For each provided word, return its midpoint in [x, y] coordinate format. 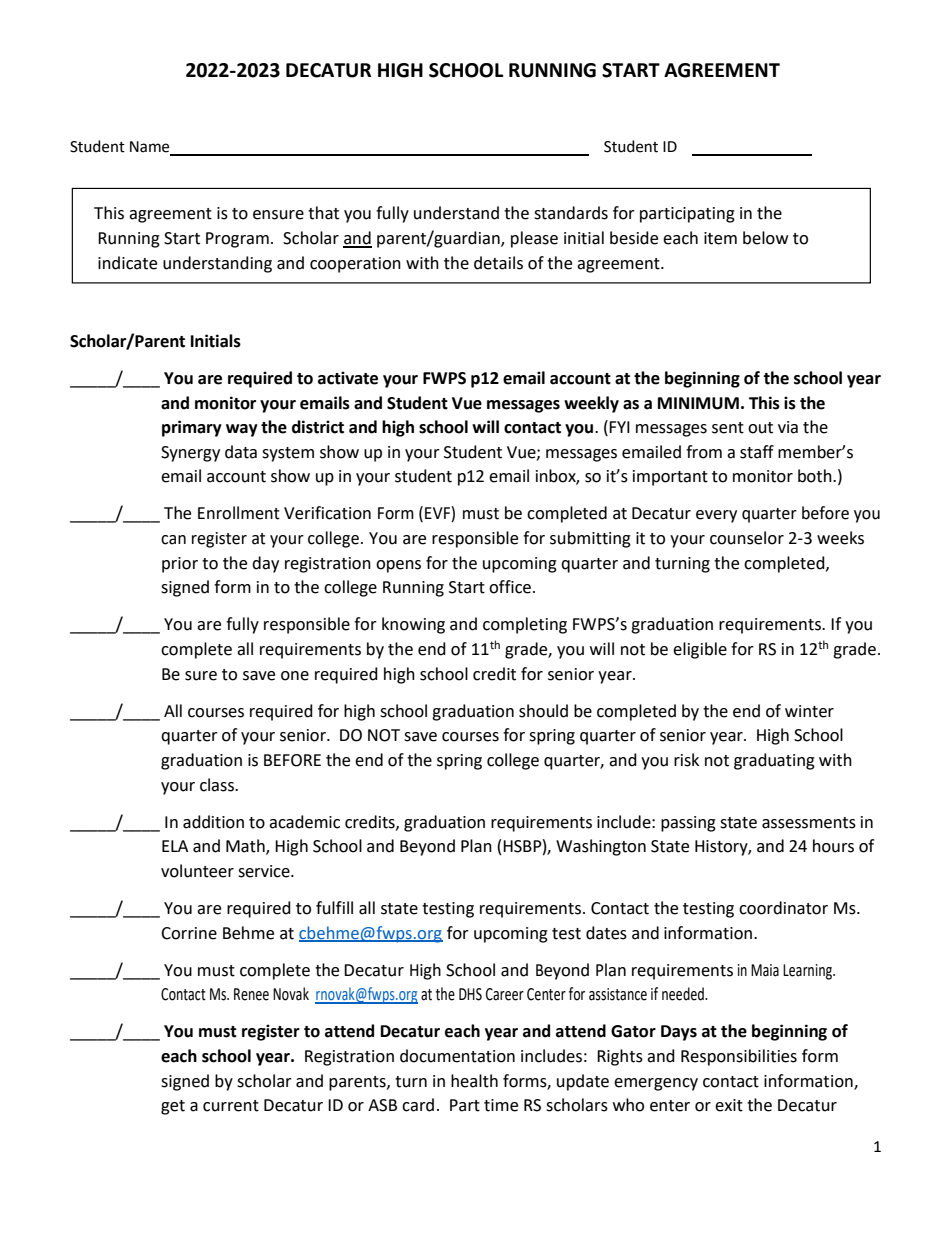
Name [151, 148]
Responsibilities [739, 1057]
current [231, 1106]
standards [571, 213]
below [765, 238]
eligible [700, 650]
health [474, 1081]
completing [525, 625]
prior [180, 565]
